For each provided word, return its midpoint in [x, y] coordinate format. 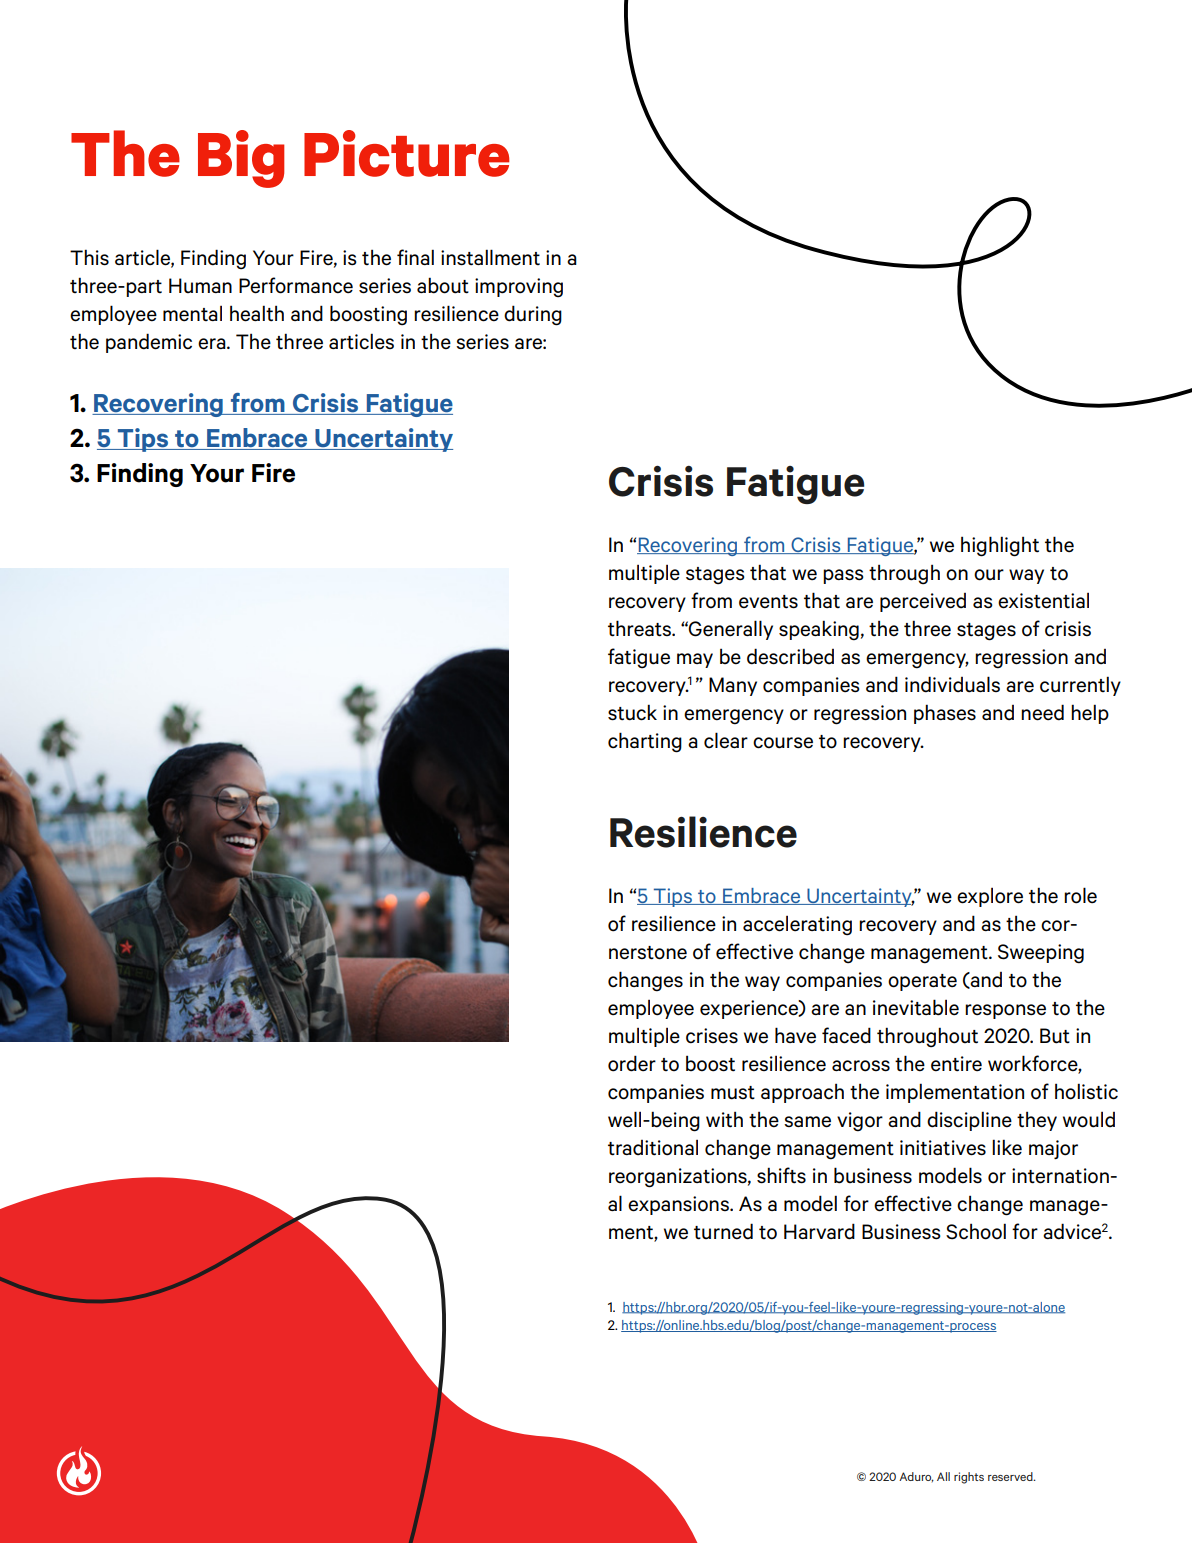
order [632, 1063]
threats [640, 628]
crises [712, 1036]
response [1005, 1011]
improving [519, 288]
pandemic [149, 343]
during [533, 315]
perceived [923, 602]
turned [723, 1231]
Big [241, 159]
